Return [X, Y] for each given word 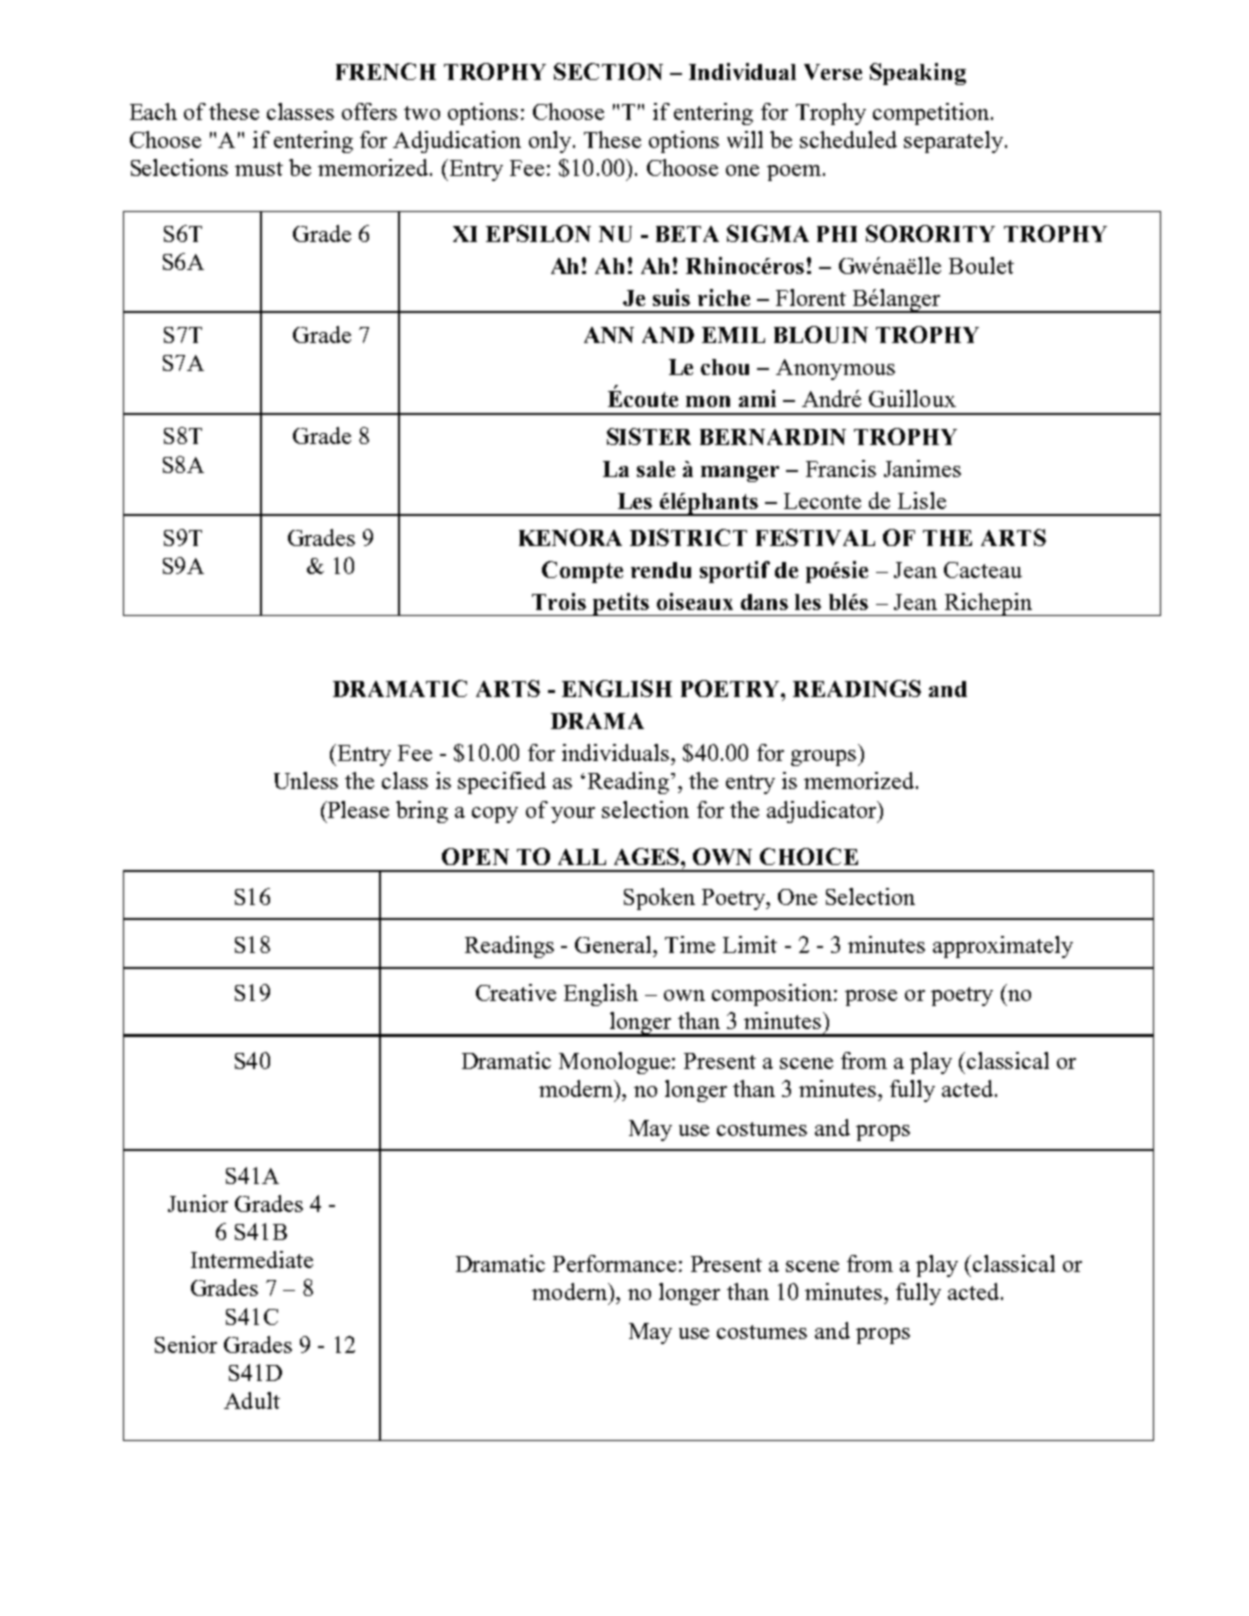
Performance [614, 1263]
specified [502, 783]
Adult [252, 1400]
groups [825, 758]
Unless [306, 780]
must [259, 169]
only [551, 142]
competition [932, 114]
